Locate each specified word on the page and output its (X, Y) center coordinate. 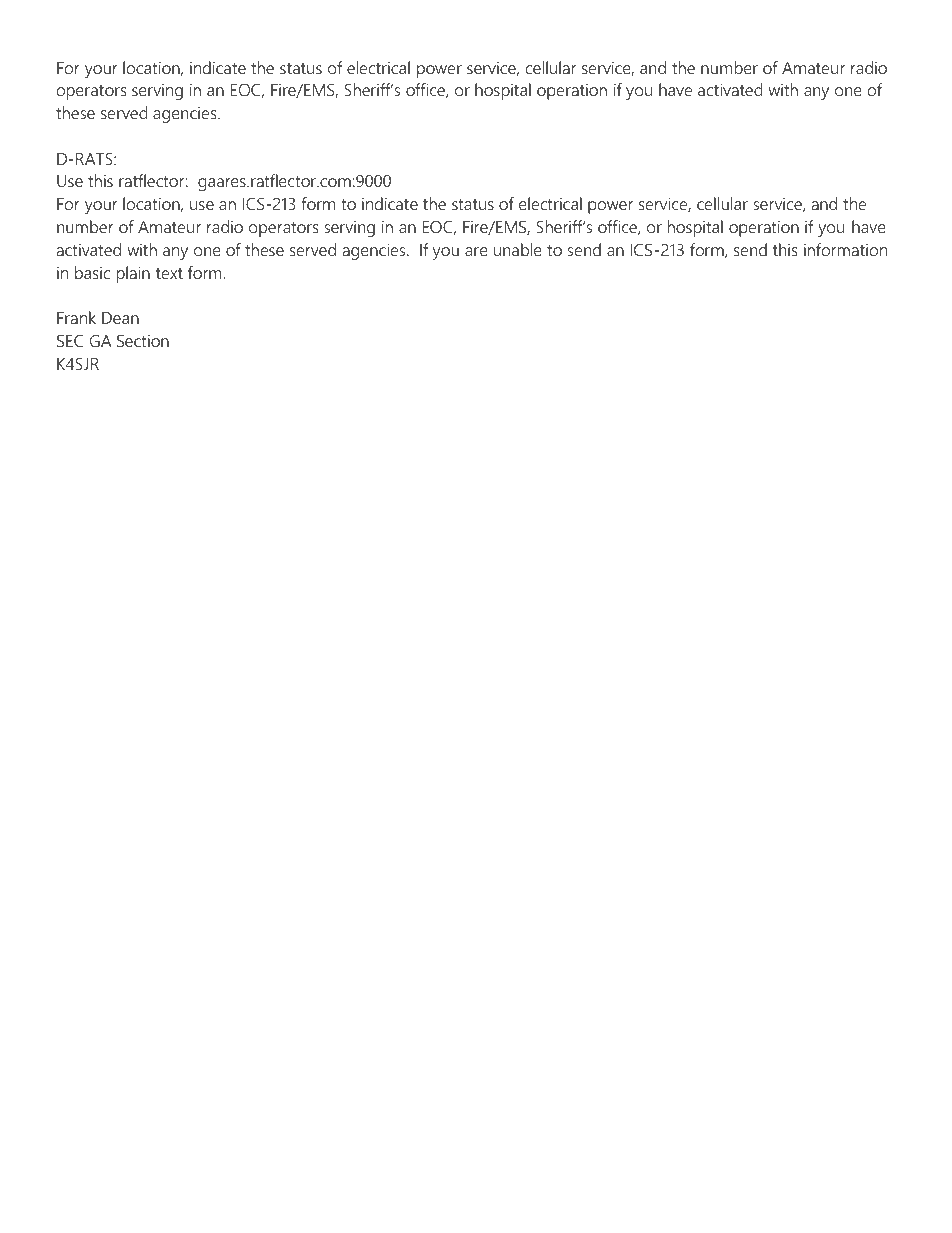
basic (92, 272)
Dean (120, 318)
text (169, 273)
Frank (76, 317)
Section (143, 340)
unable (518, 249)
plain (133, 274)
